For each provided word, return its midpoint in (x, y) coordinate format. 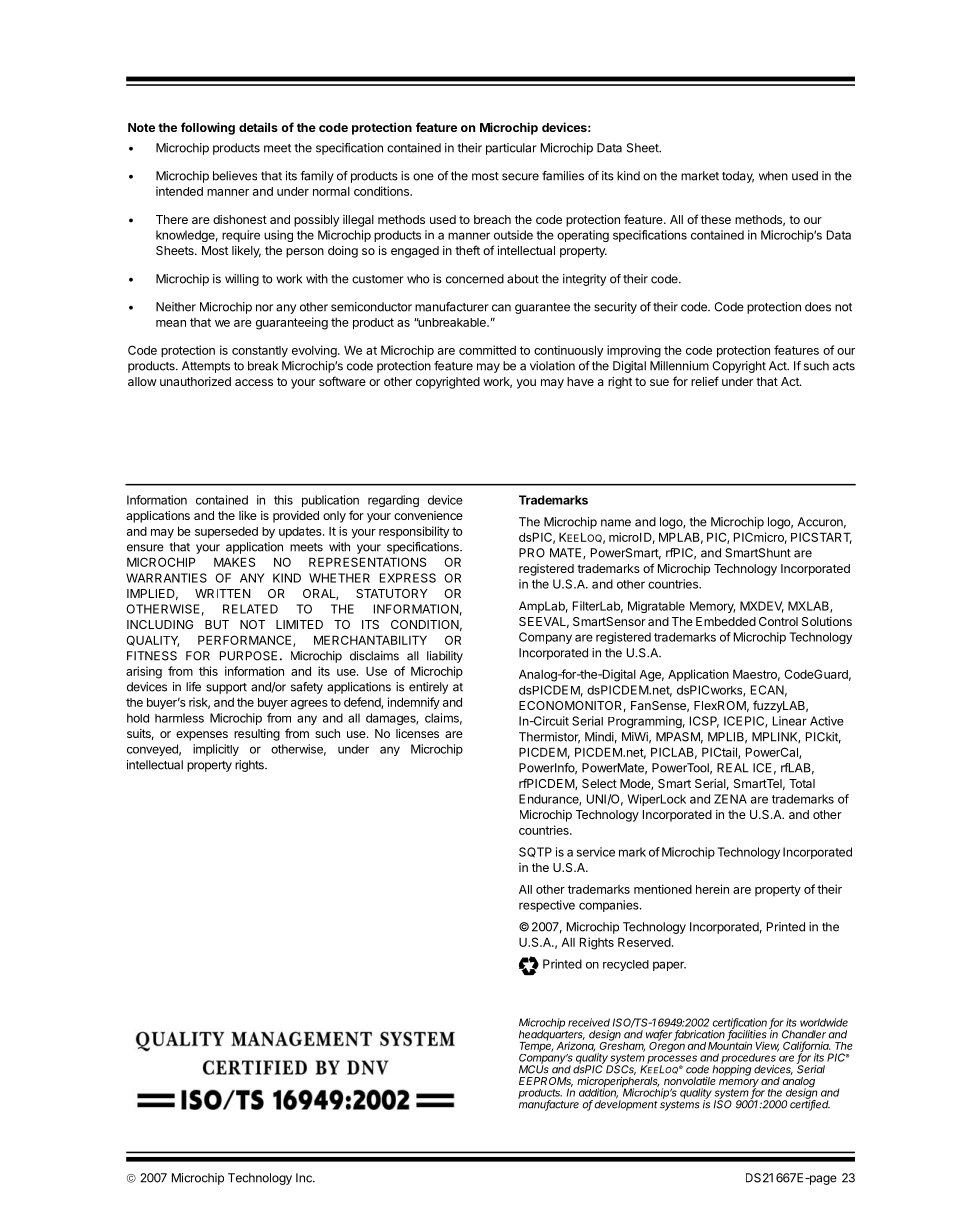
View (767, 1046)
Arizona (575, 1046)
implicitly (216, 750)
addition (598, 1092)
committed (487, 350)
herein (712, 889)
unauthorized (195, 381)
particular (511, 149)
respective (547, 906)
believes (235, 176)
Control (778, 621)
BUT (217, 624)
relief (705, 381)
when (773, 176)
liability (445, 657)
